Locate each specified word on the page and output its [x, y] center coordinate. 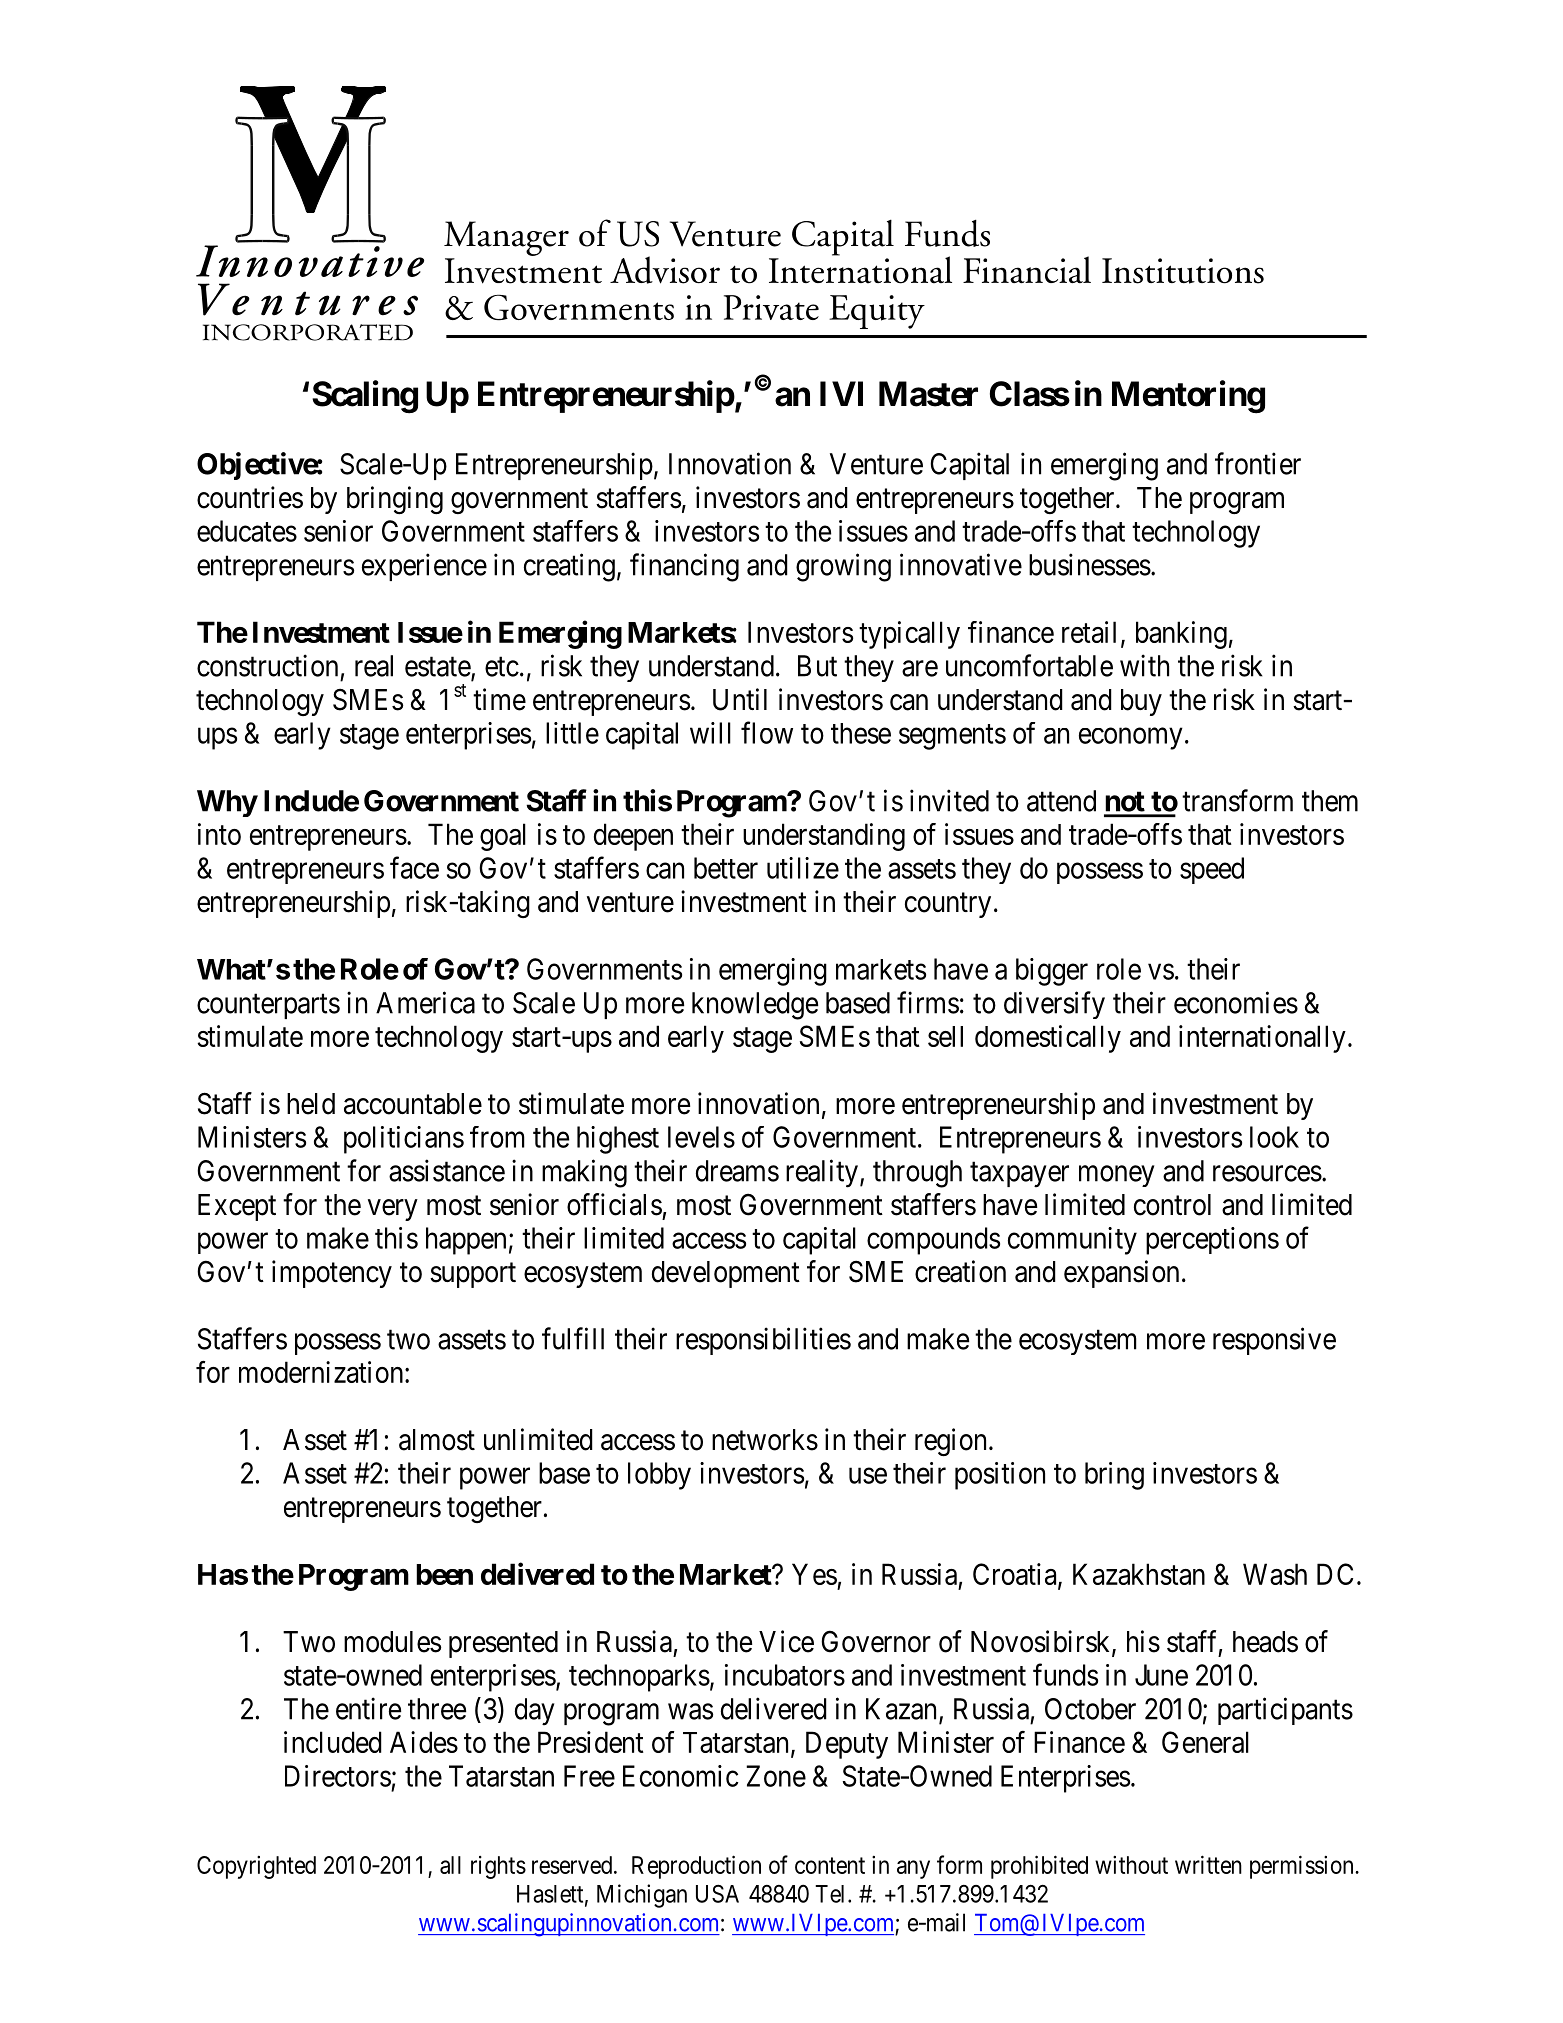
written [1208, 1864]
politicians [404, 1140]
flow [767, 732]
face [414, 867]
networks [765, 1440]
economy [1131, 739]
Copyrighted [256, 1867]
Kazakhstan [1139, 1574]
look [1274, 1137]
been [444, 1574]
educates [247, 531]
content [830, 1865]
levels [701, 1137]
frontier [1258, 463]
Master [928, 394]
